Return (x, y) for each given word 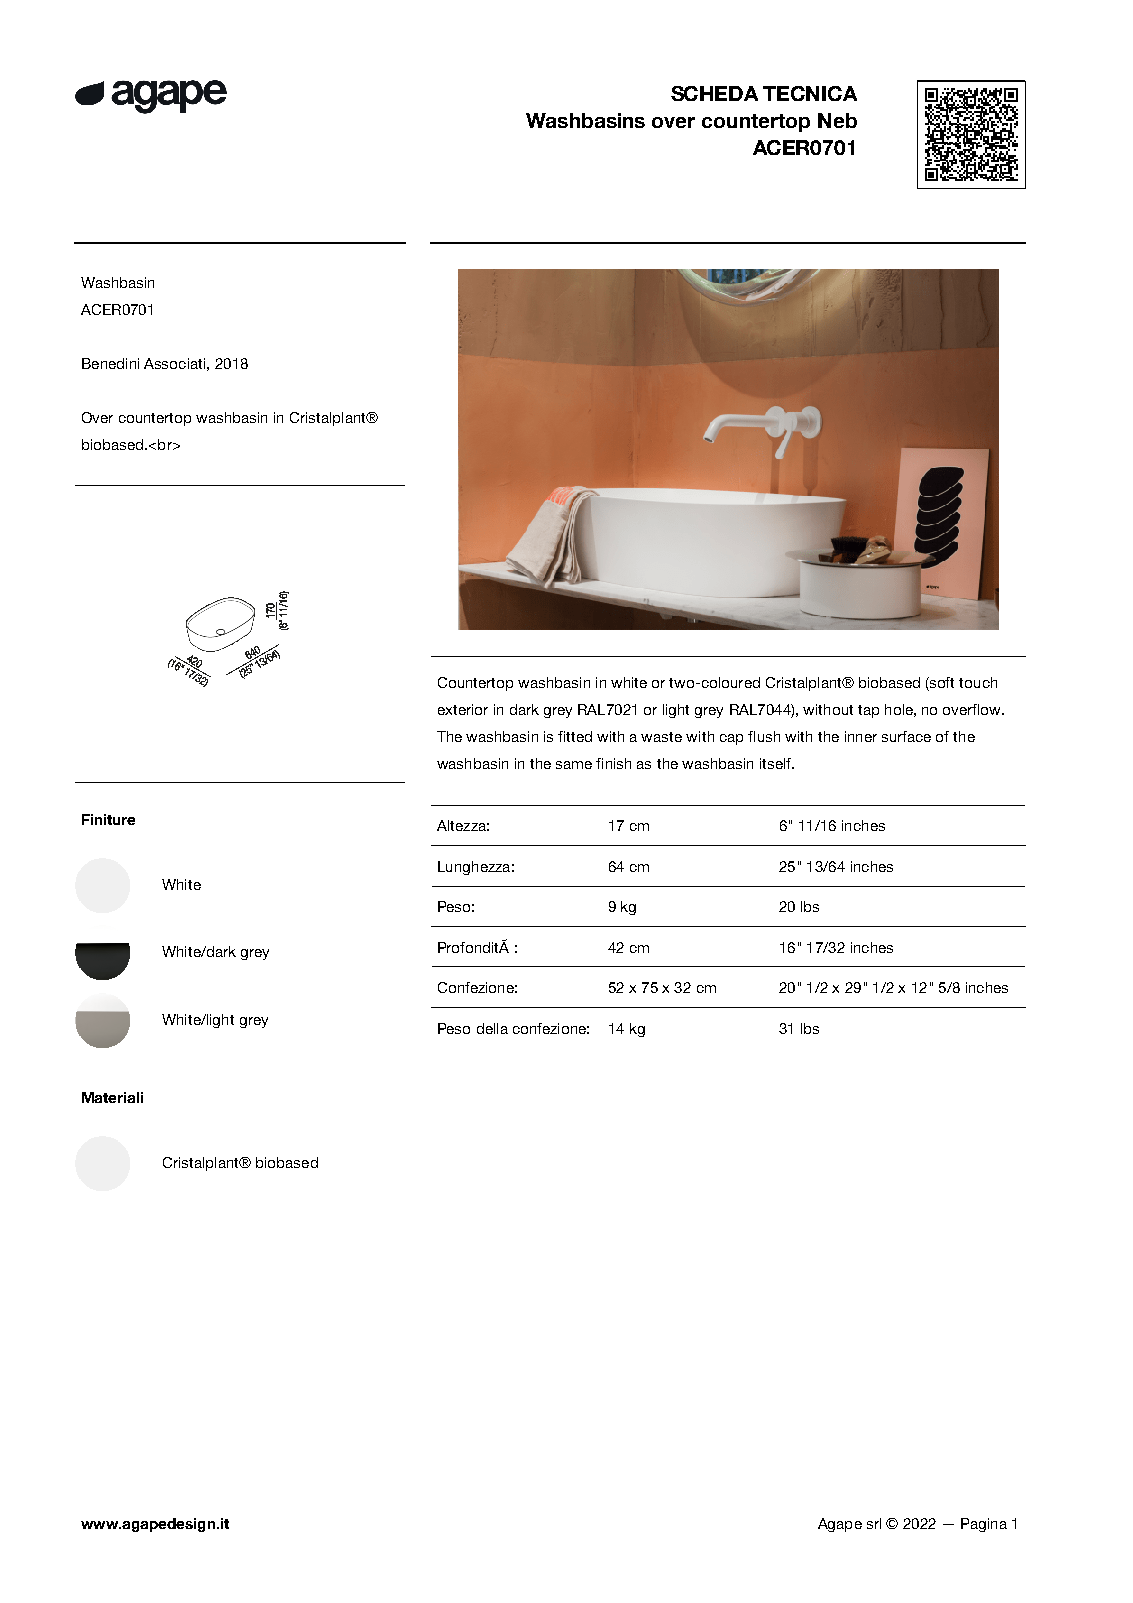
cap (731, 739)
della (492, 1028)
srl (874, 1523)
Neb (837, 120)
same (574, 765)
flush (764, 736)
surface (906, 736)
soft (941, 684)
